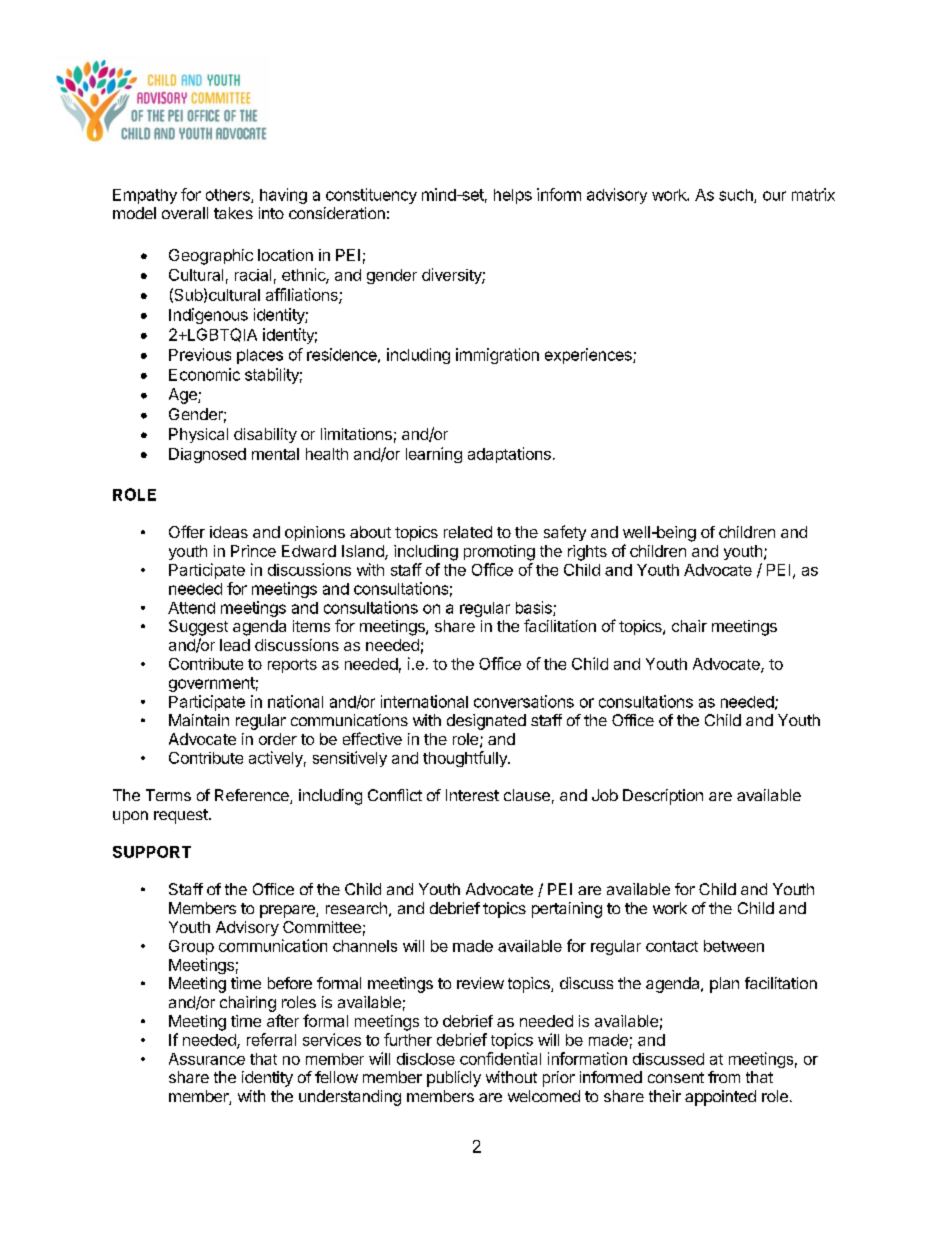  What do you see at coordinates (233, 213) in the image?
I see `takes` at bounding box center [233, 213].
